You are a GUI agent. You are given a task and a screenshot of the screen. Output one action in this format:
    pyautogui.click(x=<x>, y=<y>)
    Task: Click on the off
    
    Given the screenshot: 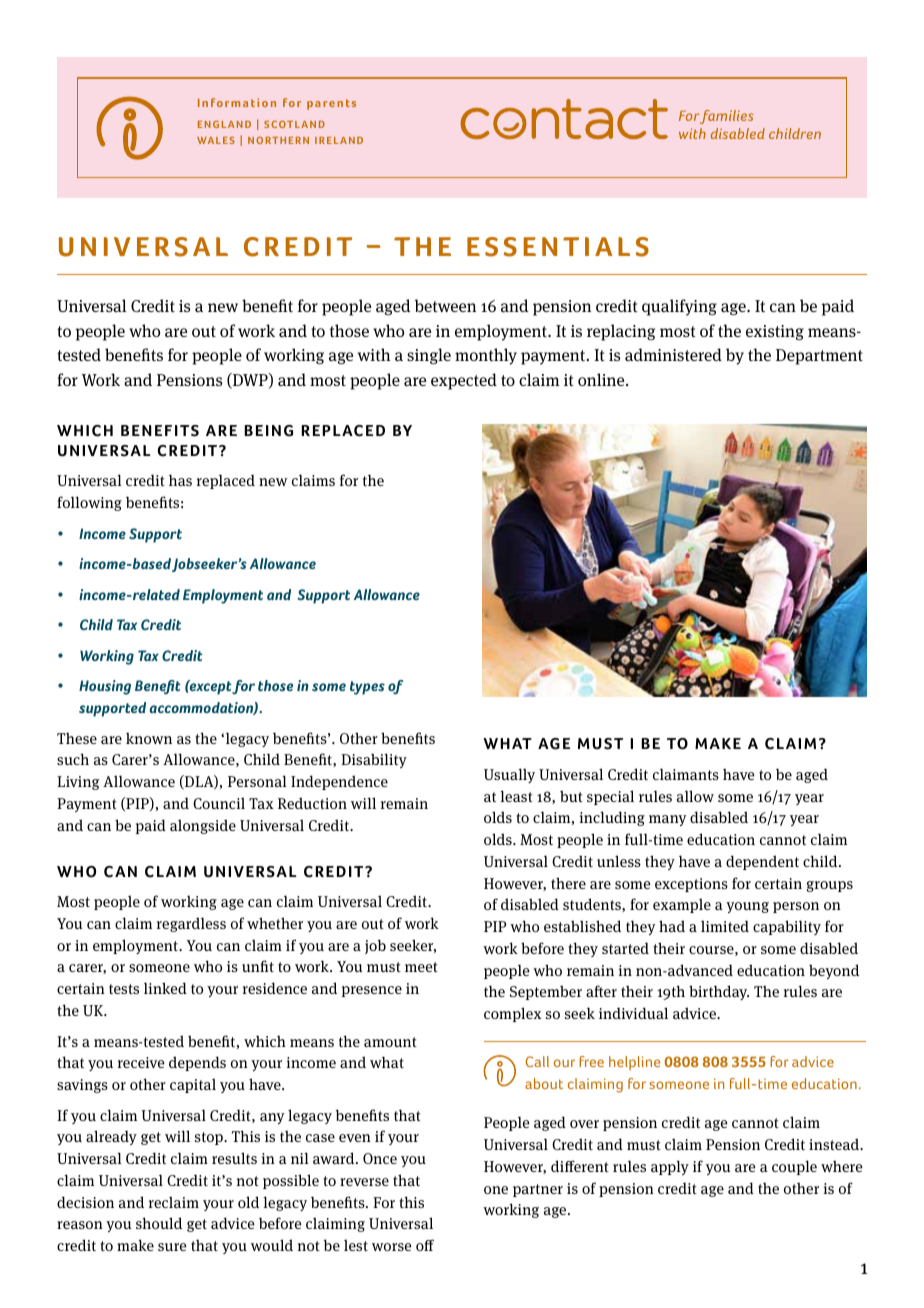 What is the action you would take?
    pyautogui.click(x=425, y=1245)
